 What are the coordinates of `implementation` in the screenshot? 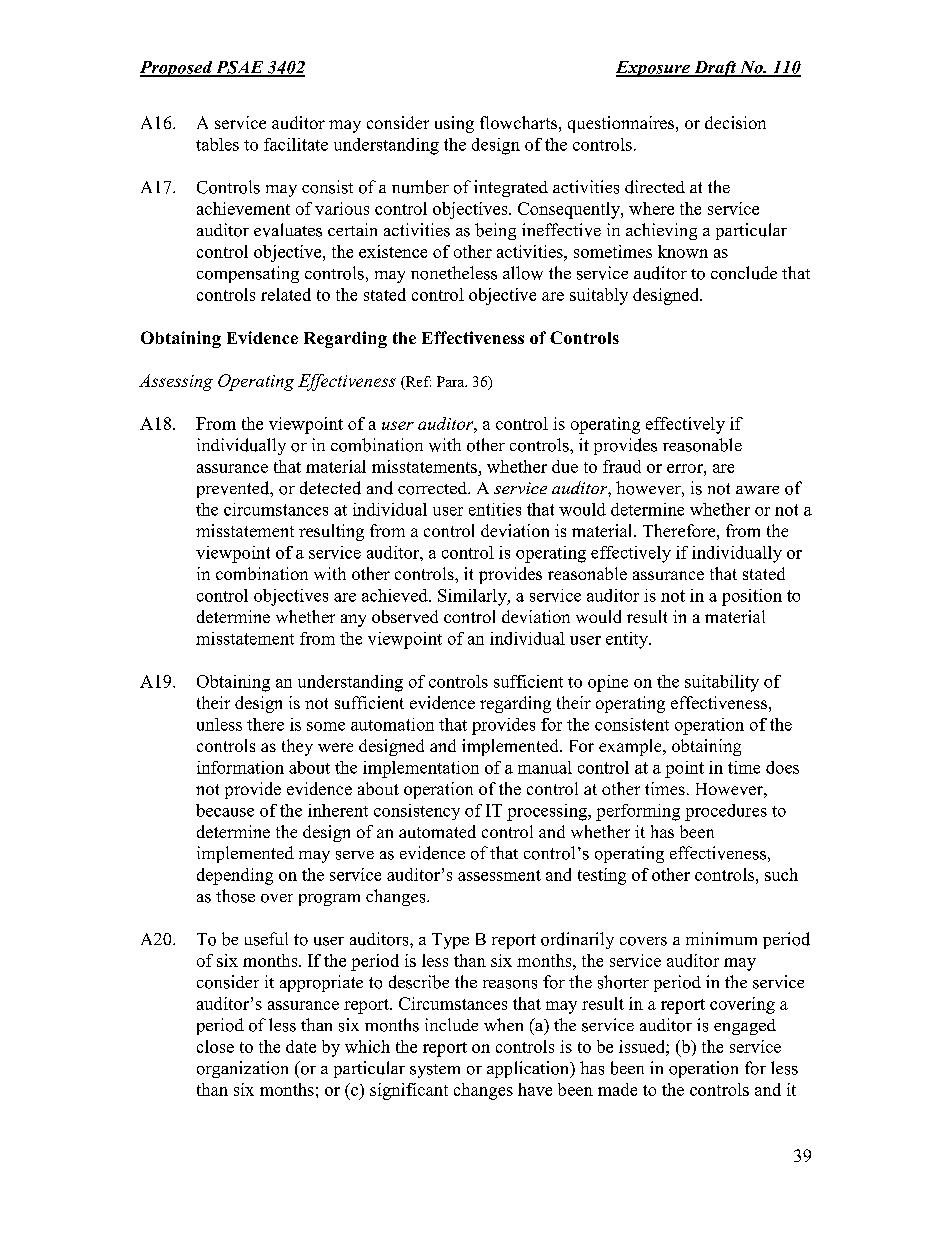 It's located at (421, 769).
